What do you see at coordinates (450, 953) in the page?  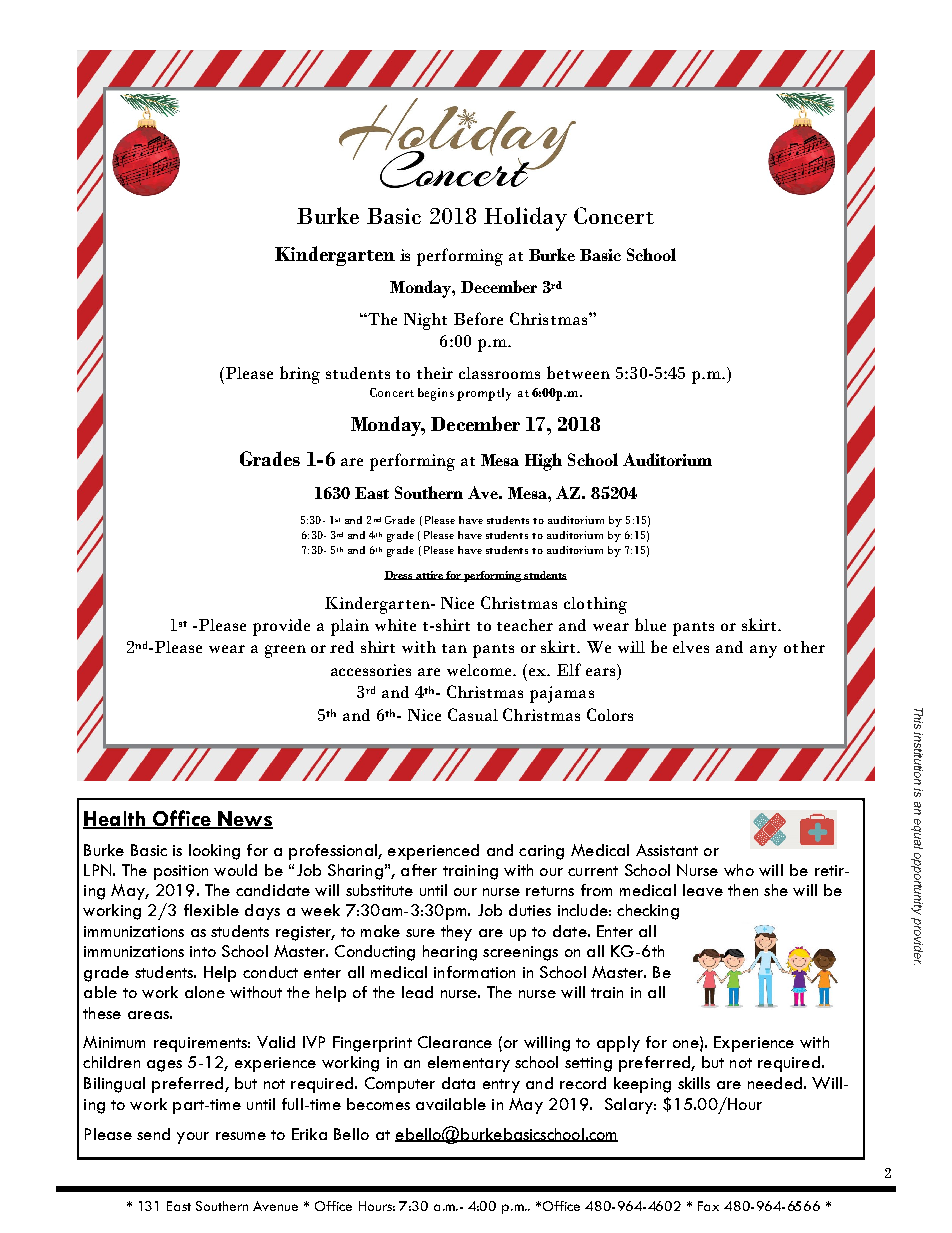 I see `hearing` at bounding box center [450, 953].
